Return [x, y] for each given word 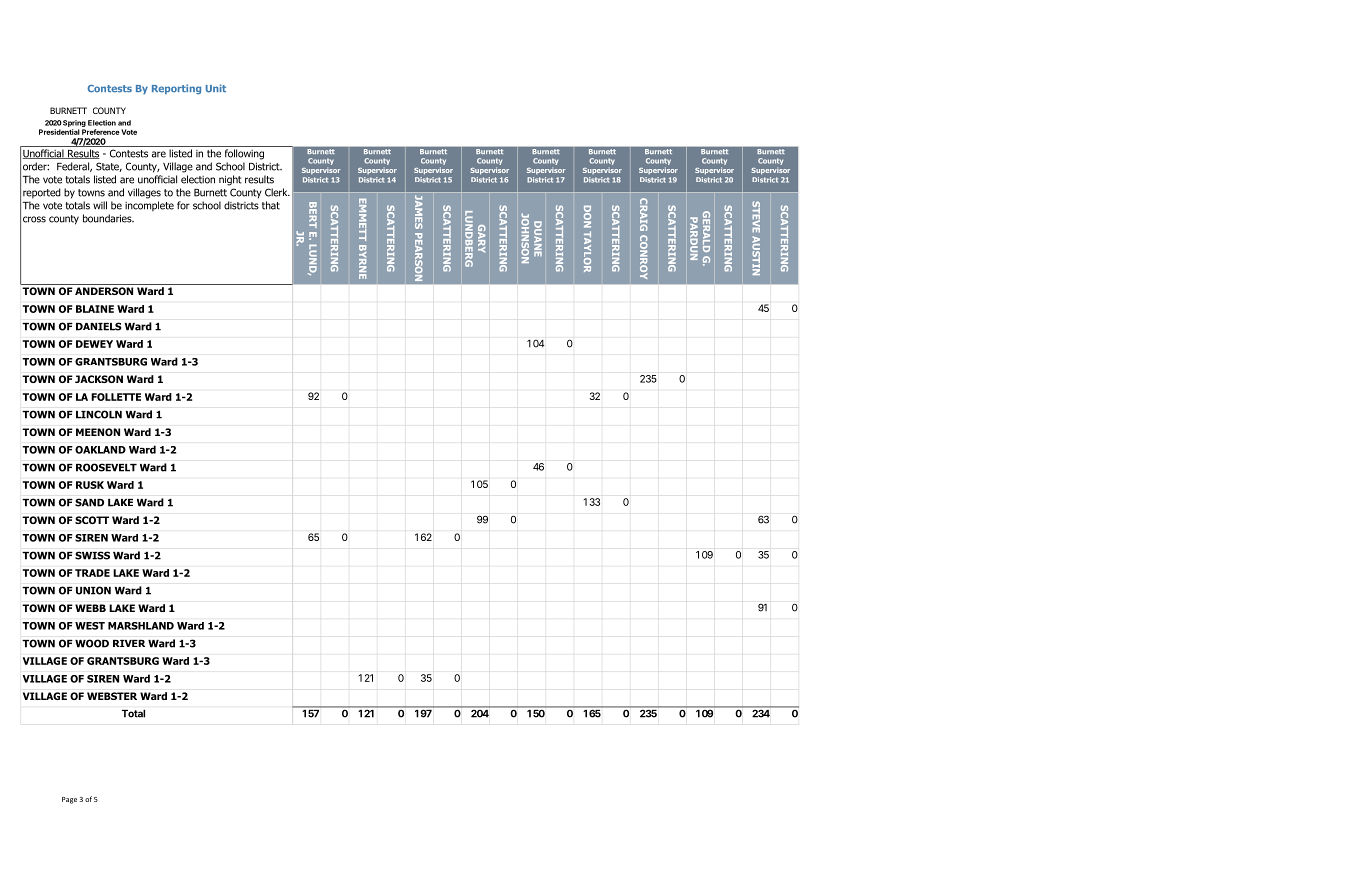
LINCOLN [99, 414]
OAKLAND [100, 450]
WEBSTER [112, 696]
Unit [216, 88]
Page [69, 800]
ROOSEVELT [106, 467]
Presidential [59, 132]
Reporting [176, 89]
